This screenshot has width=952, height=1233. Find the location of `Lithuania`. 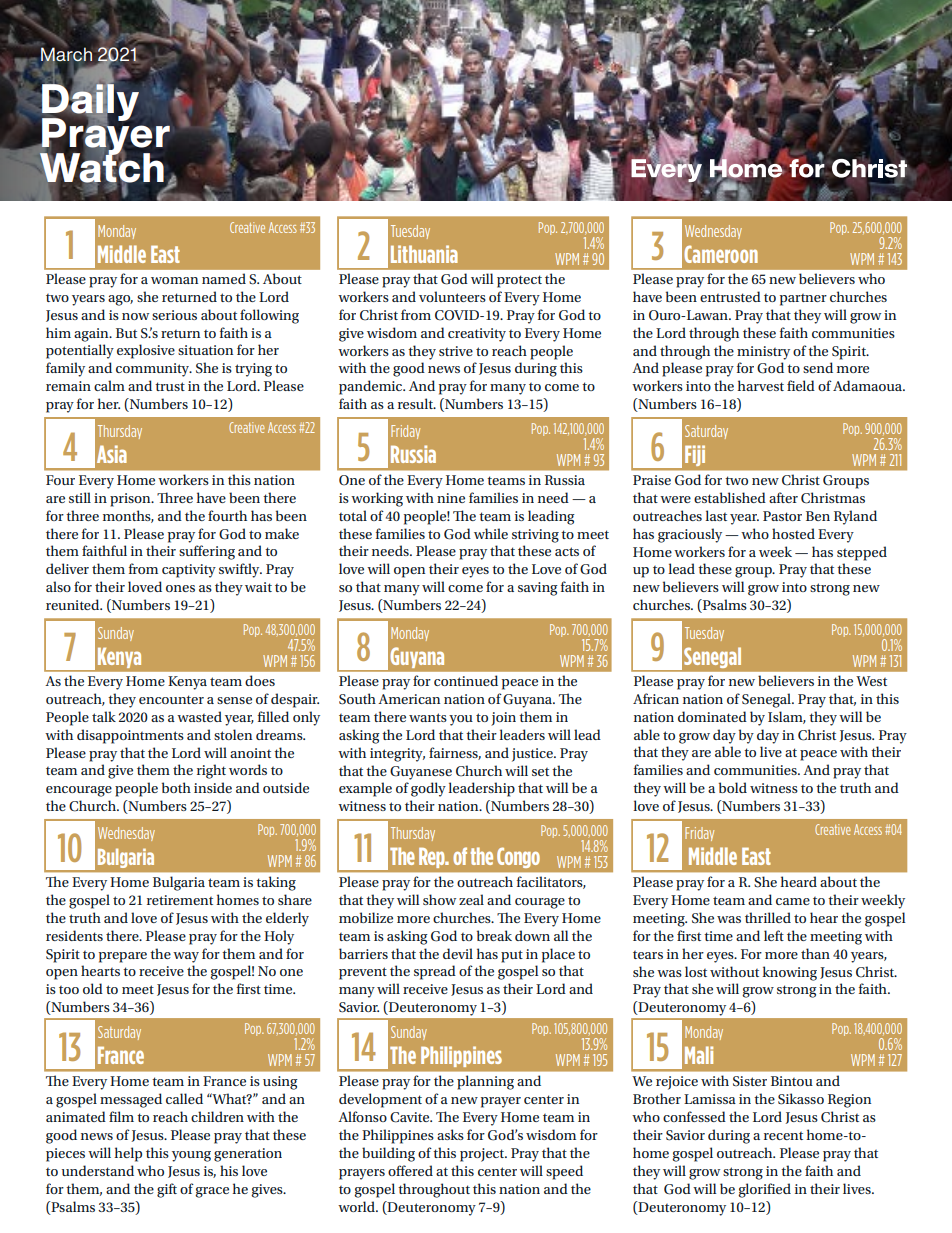

Lithuania is located at coordinates (424, 254).
